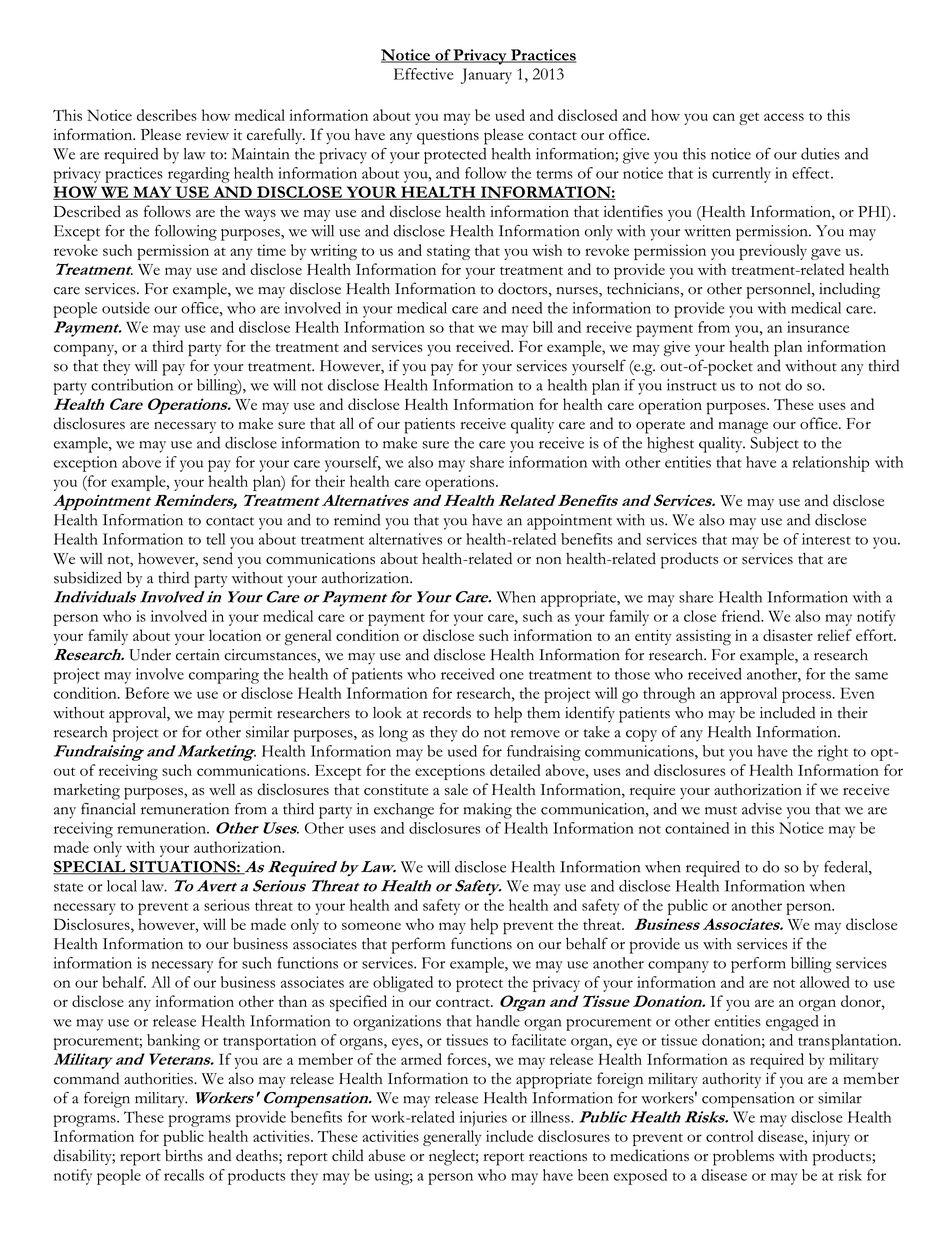 This screenshot has height=1233, width=952. What do you see at coordinates (825, 982) in the screenshot?
I see `allowed` at bounding box center [825, 982].
